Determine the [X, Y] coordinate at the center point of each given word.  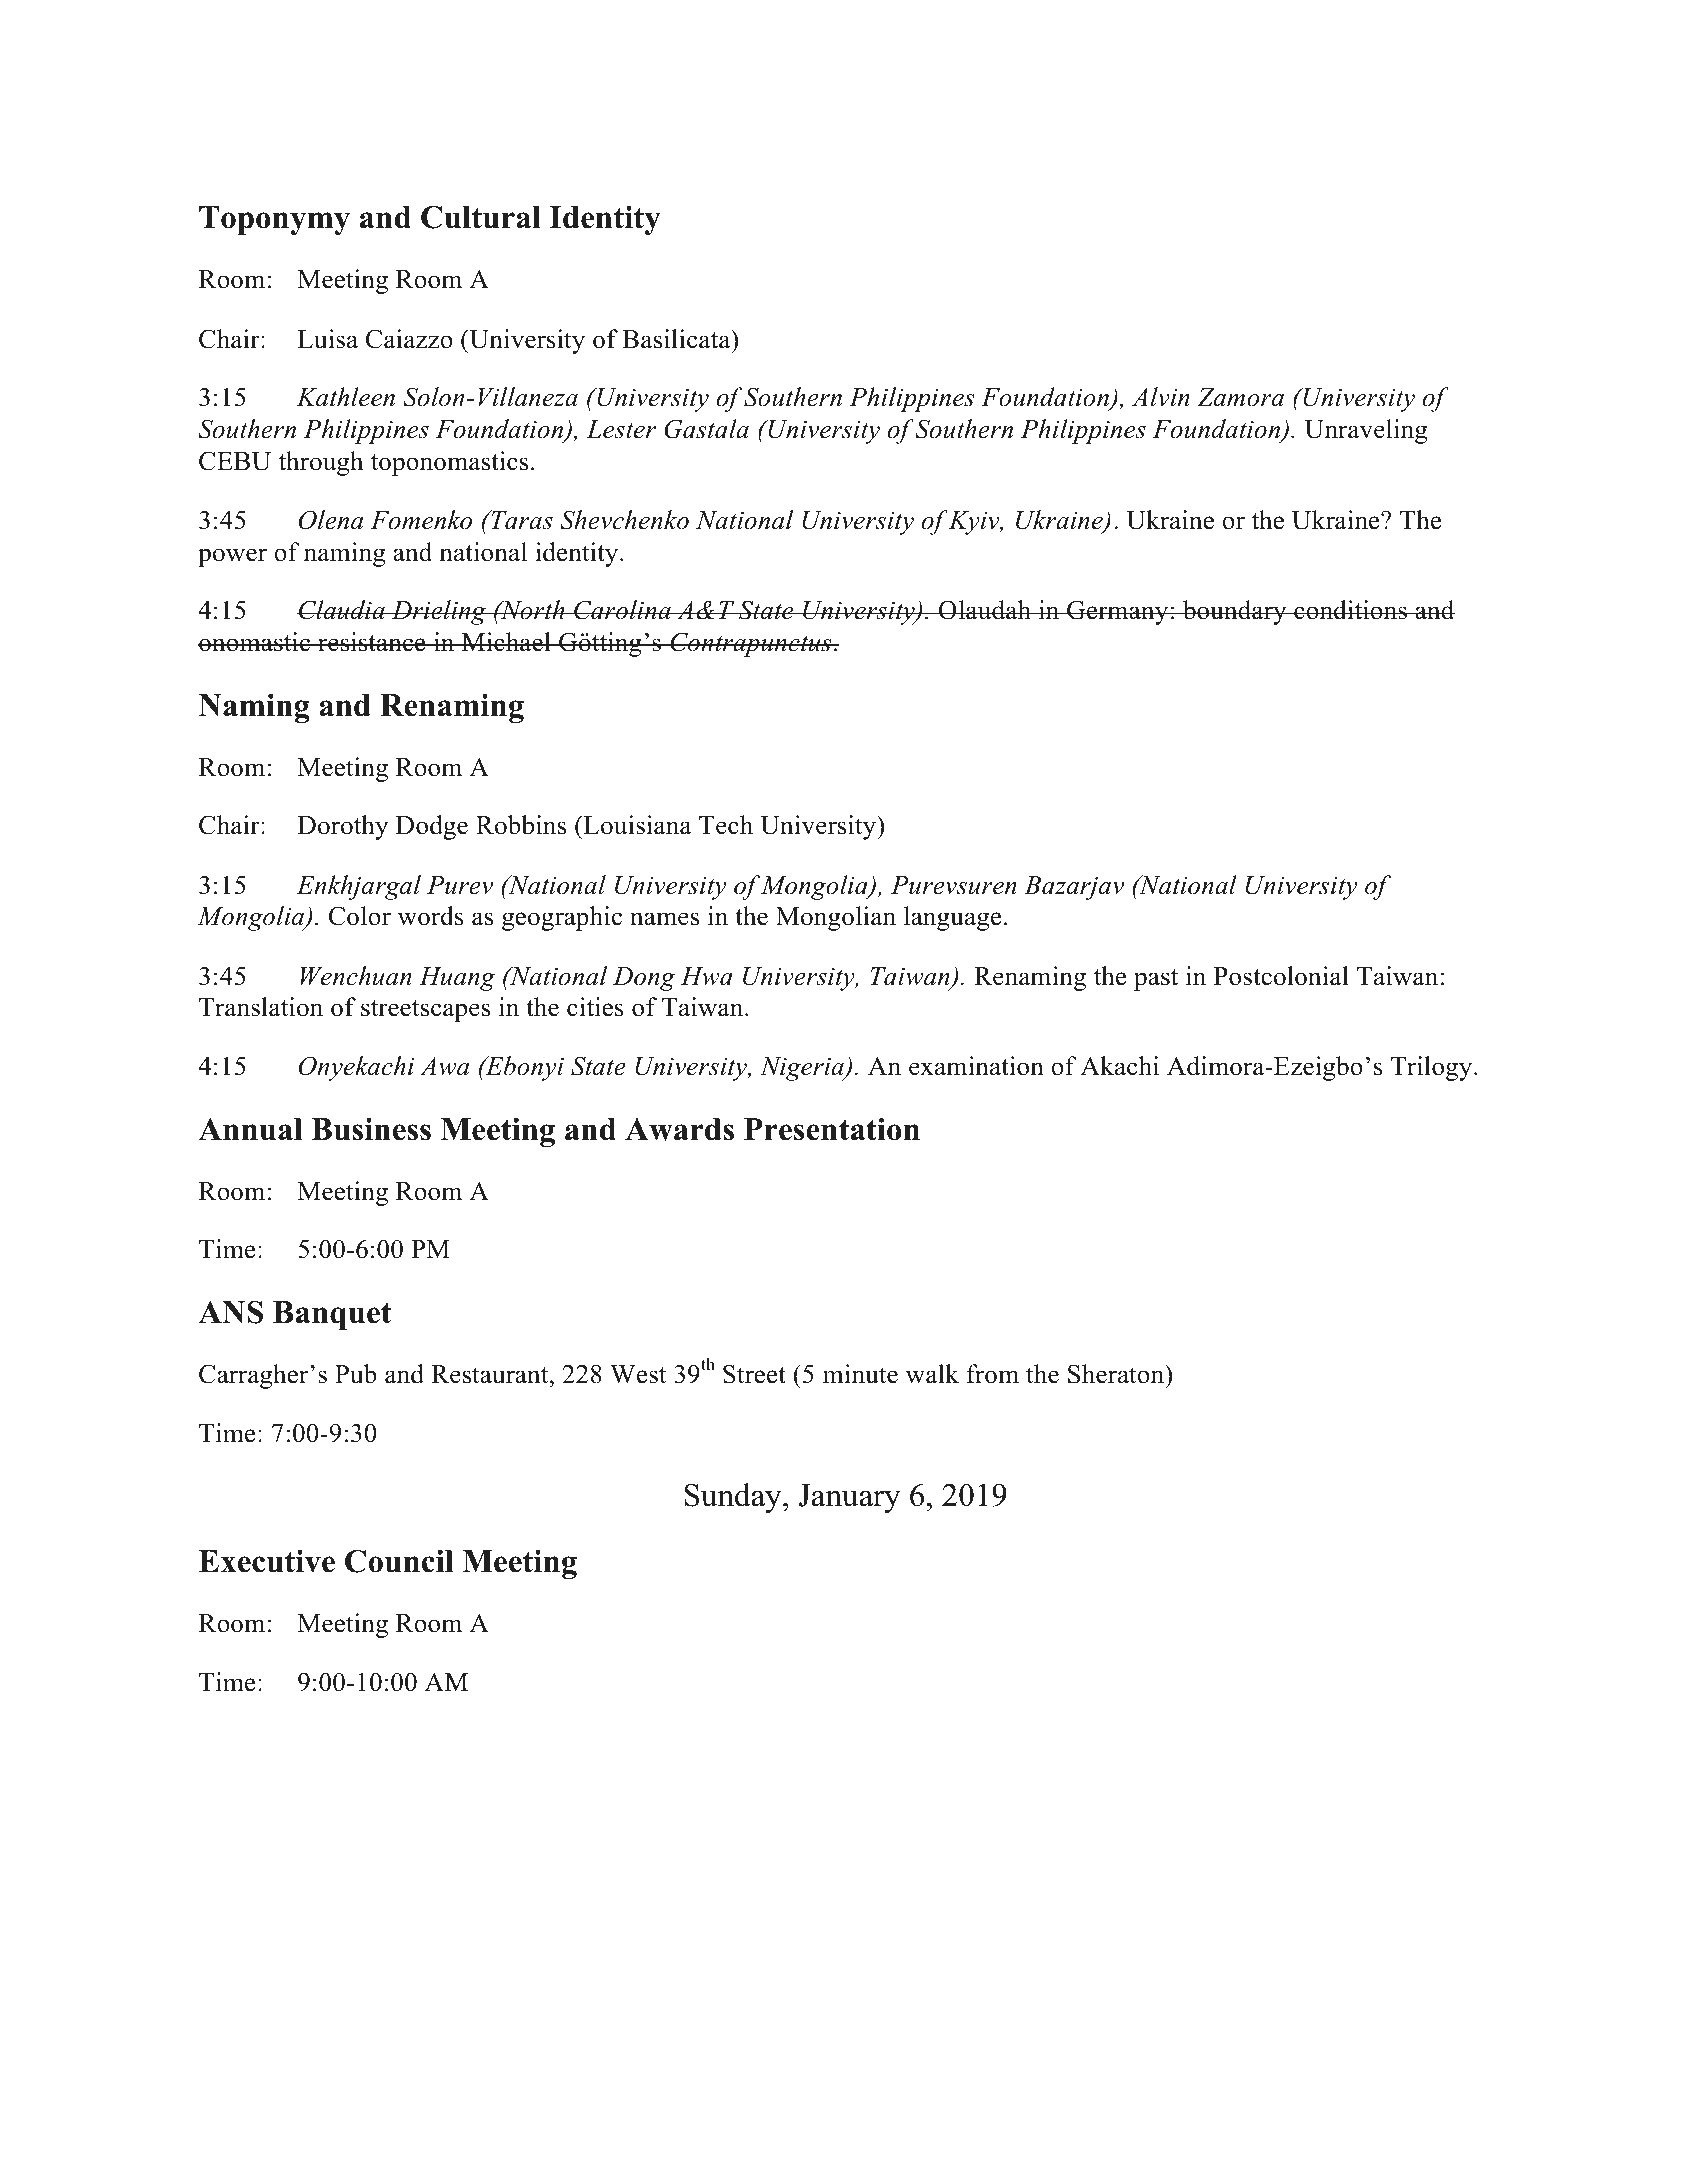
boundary [1235, 612]
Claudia [342, 610]
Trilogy [1433, 1068]
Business [371, 1129]
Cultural [481, 217]
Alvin [1161, 397]
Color [360, 916]
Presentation [832, 1129]
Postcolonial [1281, 976]
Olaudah [985, 610]
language [952, 918]
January [849, 1498]
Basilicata [677, 339]
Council [399, 1561]
